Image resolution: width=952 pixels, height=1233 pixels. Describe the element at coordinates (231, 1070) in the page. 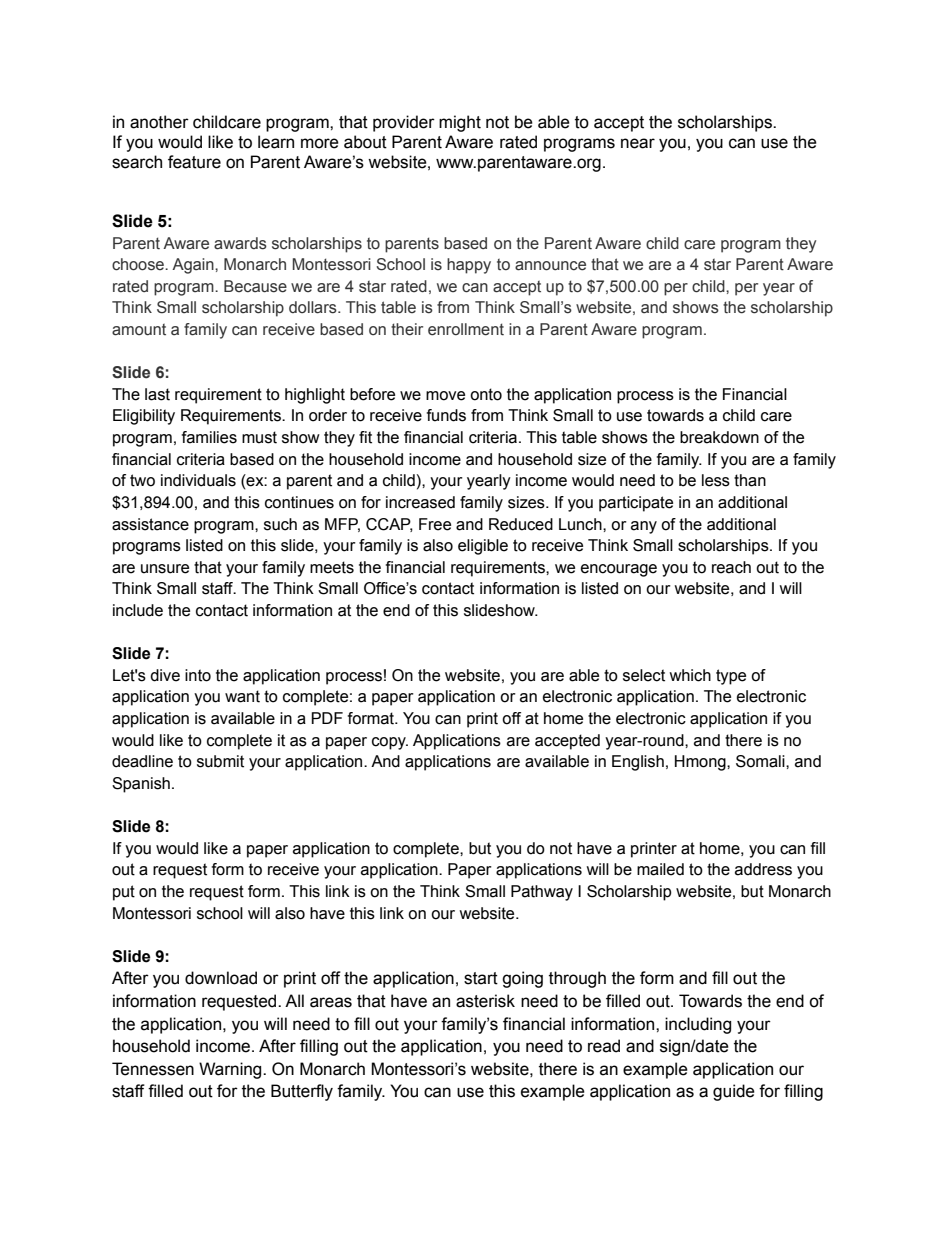

I see `Warning` at that location.
